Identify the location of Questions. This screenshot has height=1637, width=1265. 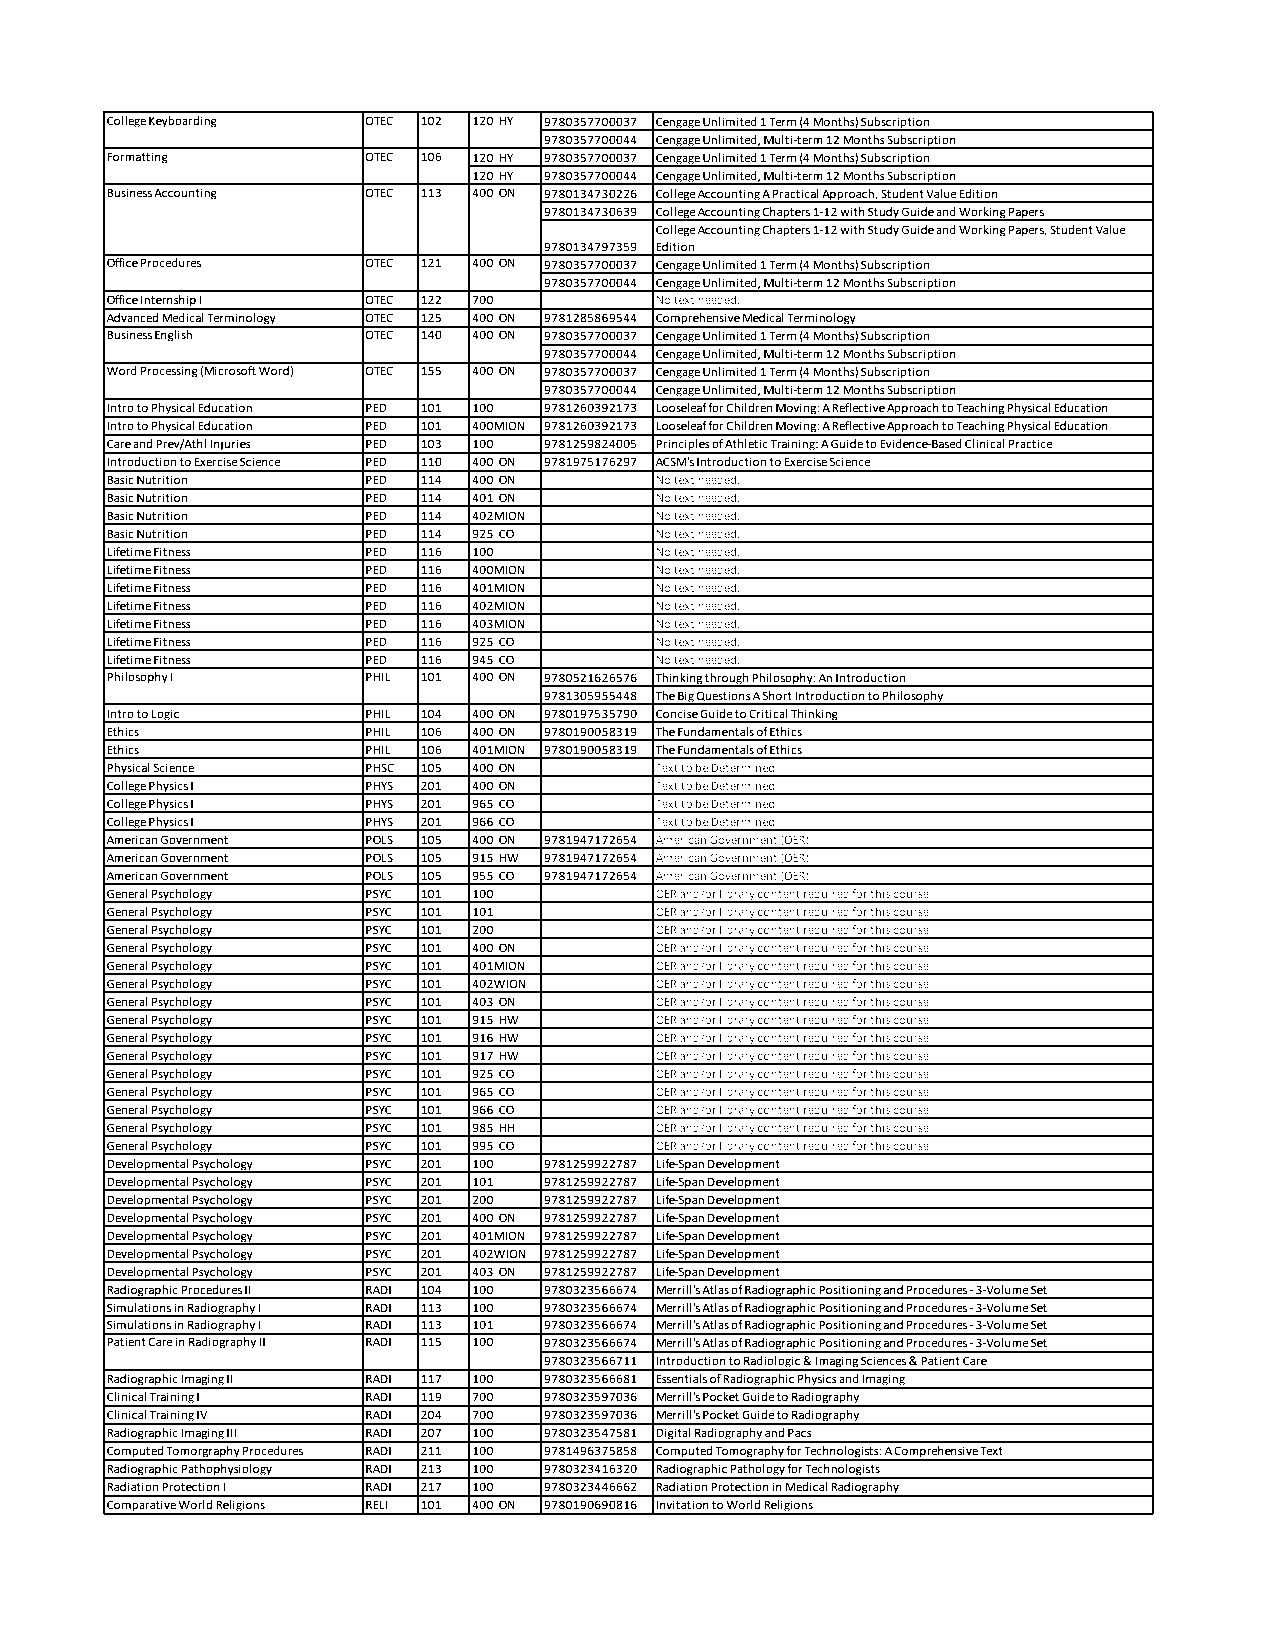
(723, 697).
